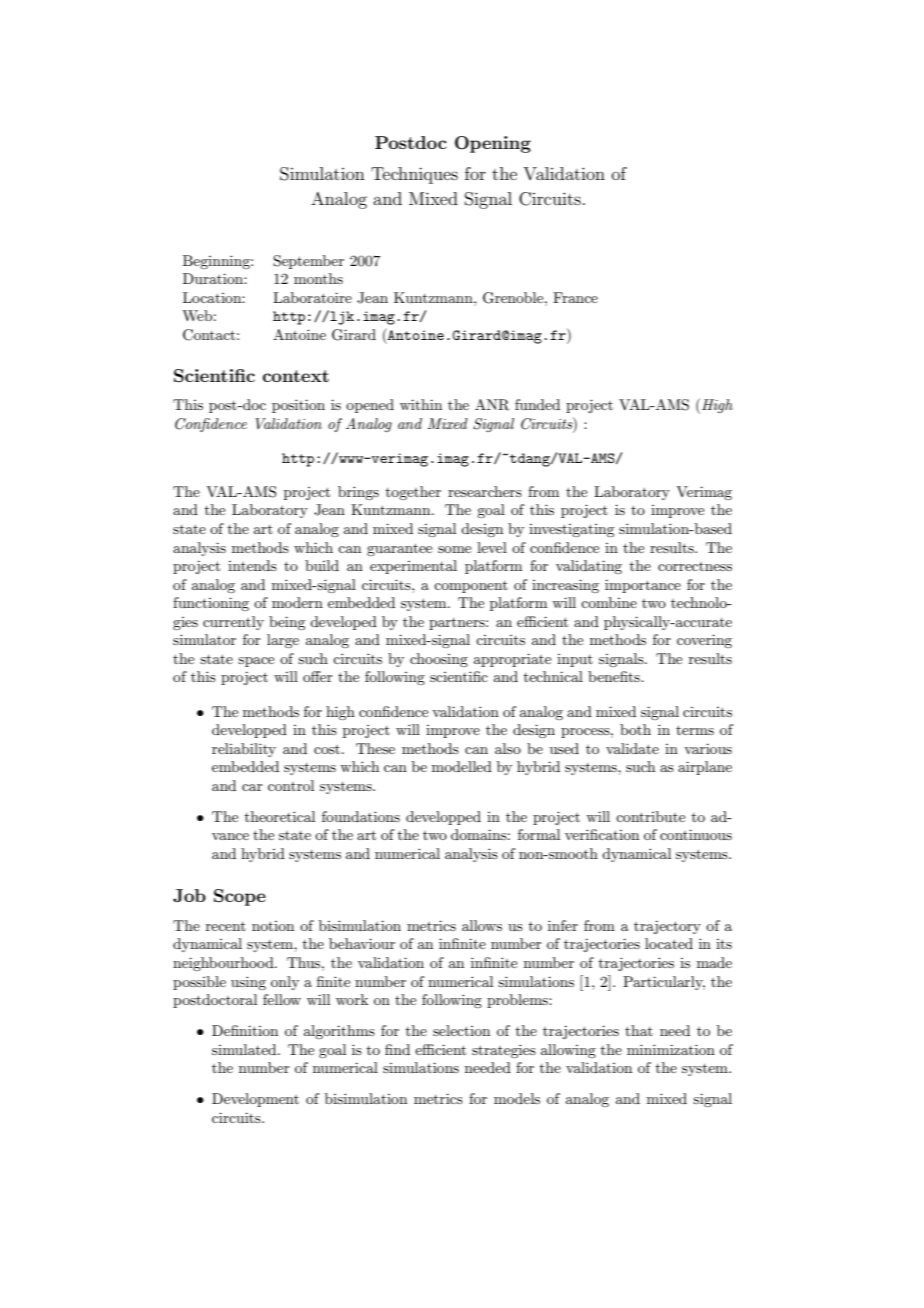 The image size is (924, 1308). Describe the element at coordinates (643, 586) in the screenshot. I see `importance` at that location.
